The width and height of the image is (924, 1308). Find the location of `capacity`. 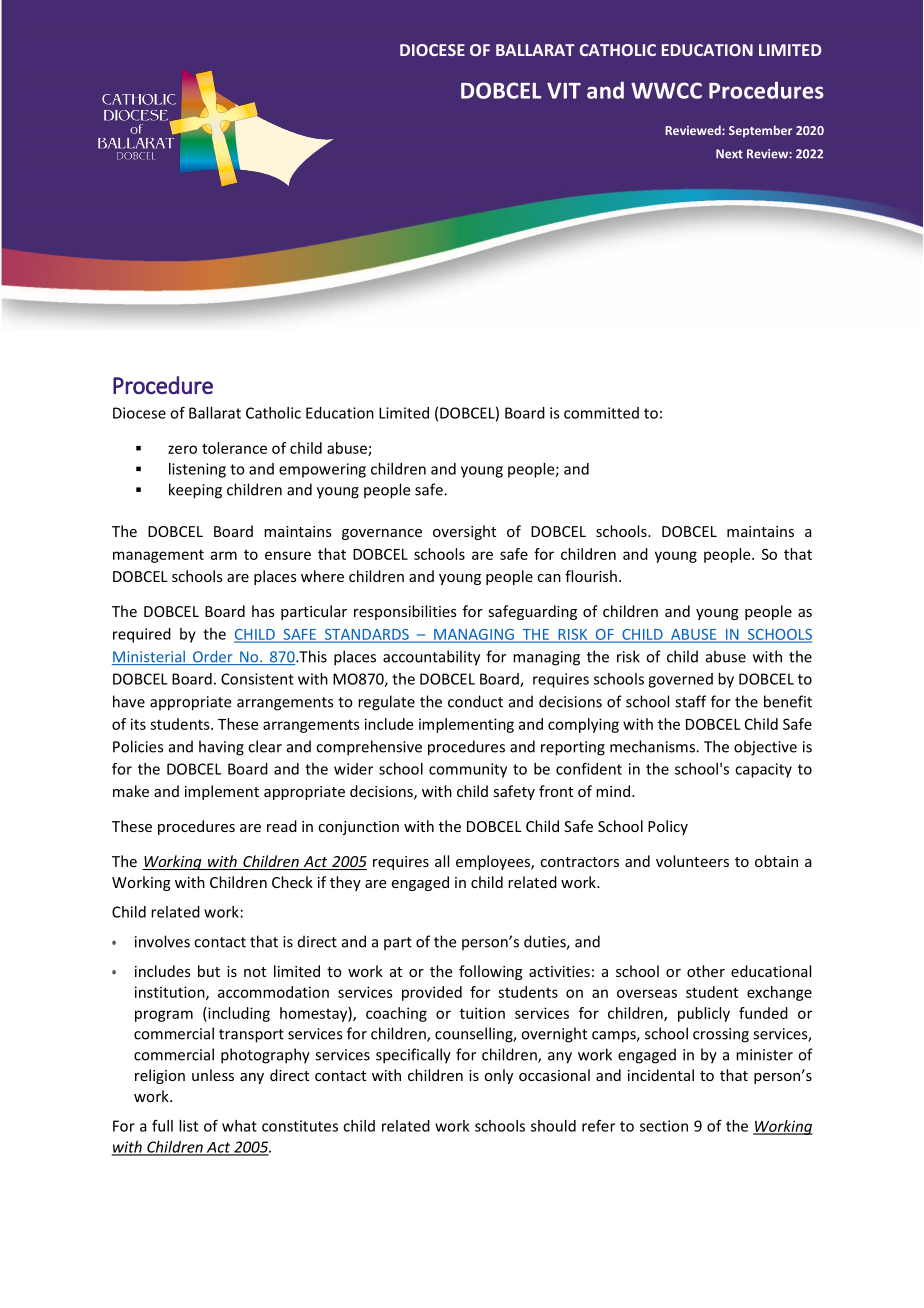

capacity is located at coordinates (763, 770).
